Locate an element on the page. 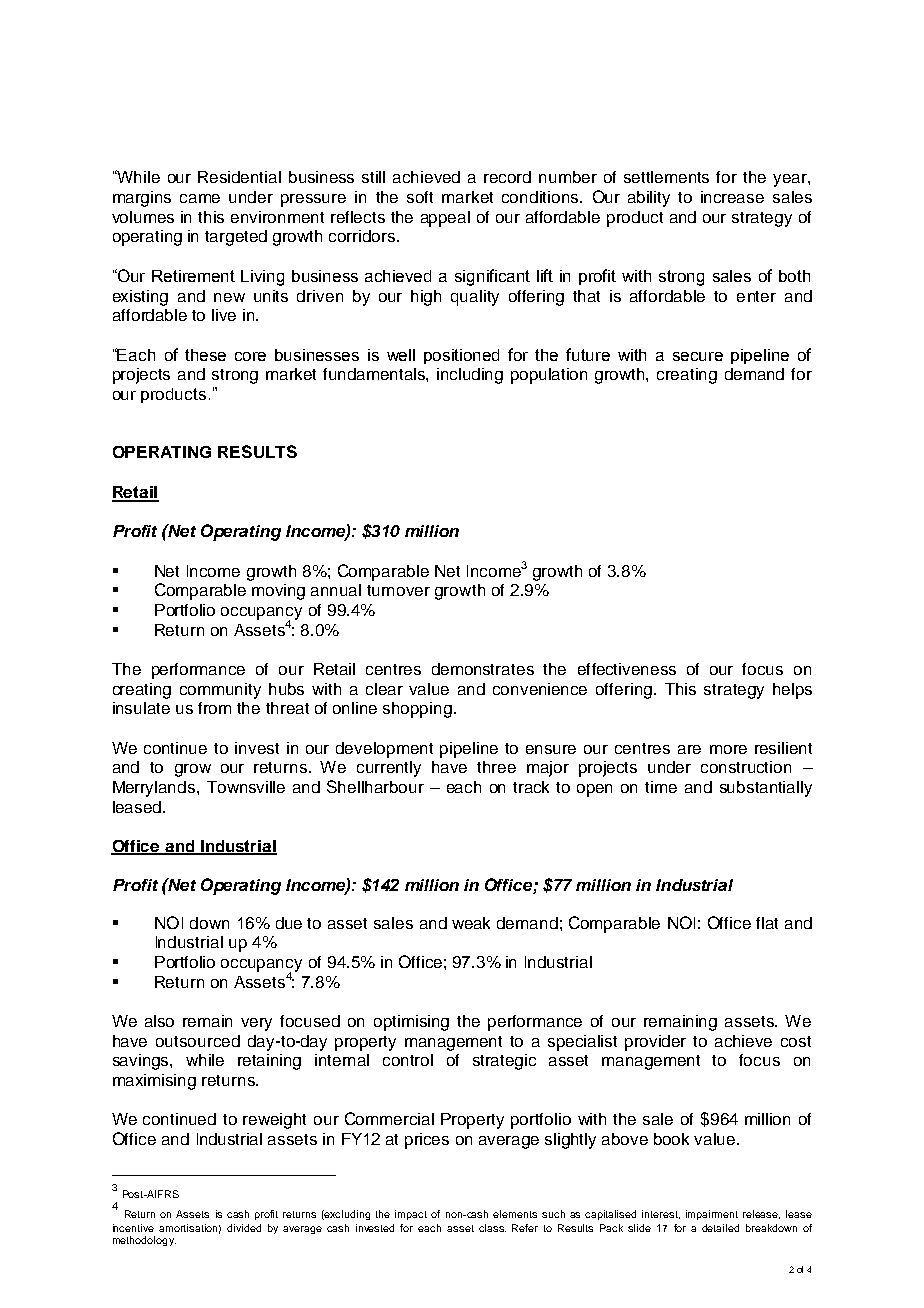  impairment is located at coordinates (712, 1215).
